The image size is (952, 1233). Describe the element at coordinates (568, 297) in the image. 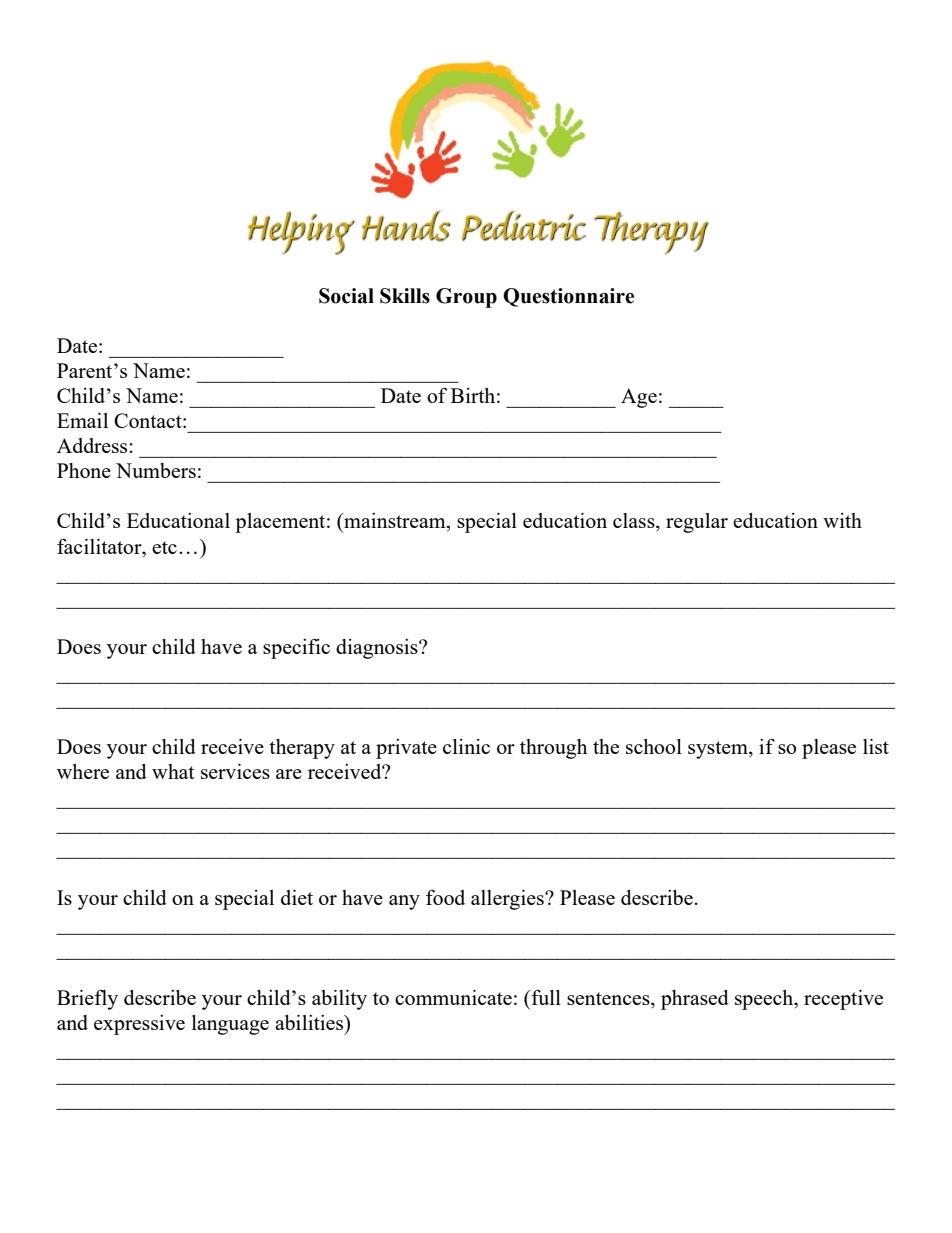

I see `Questionnaire` at that location.
